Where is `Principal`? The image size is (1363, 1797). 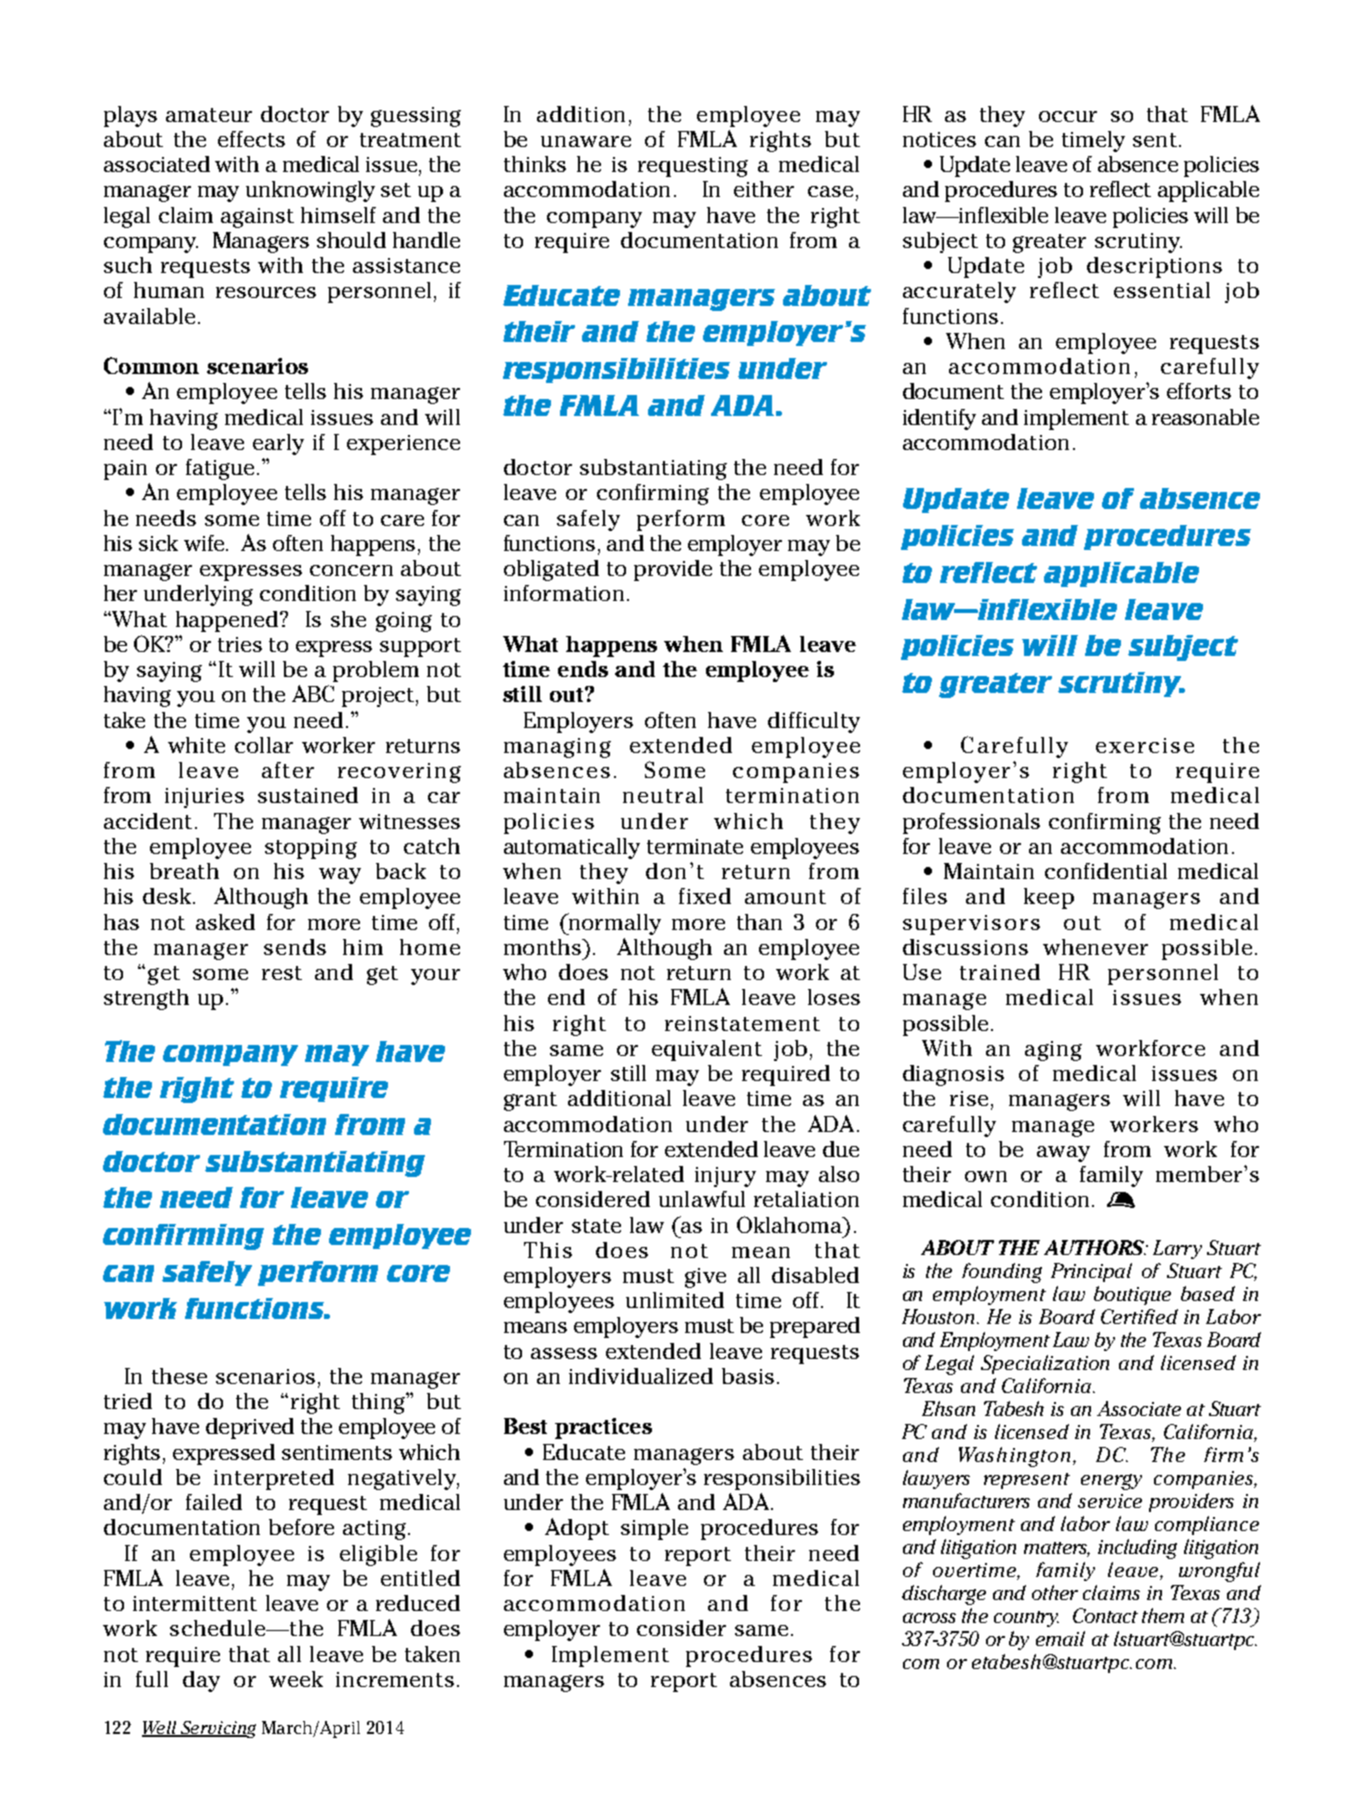
Principal is located at coordinates (1091, 1272).
